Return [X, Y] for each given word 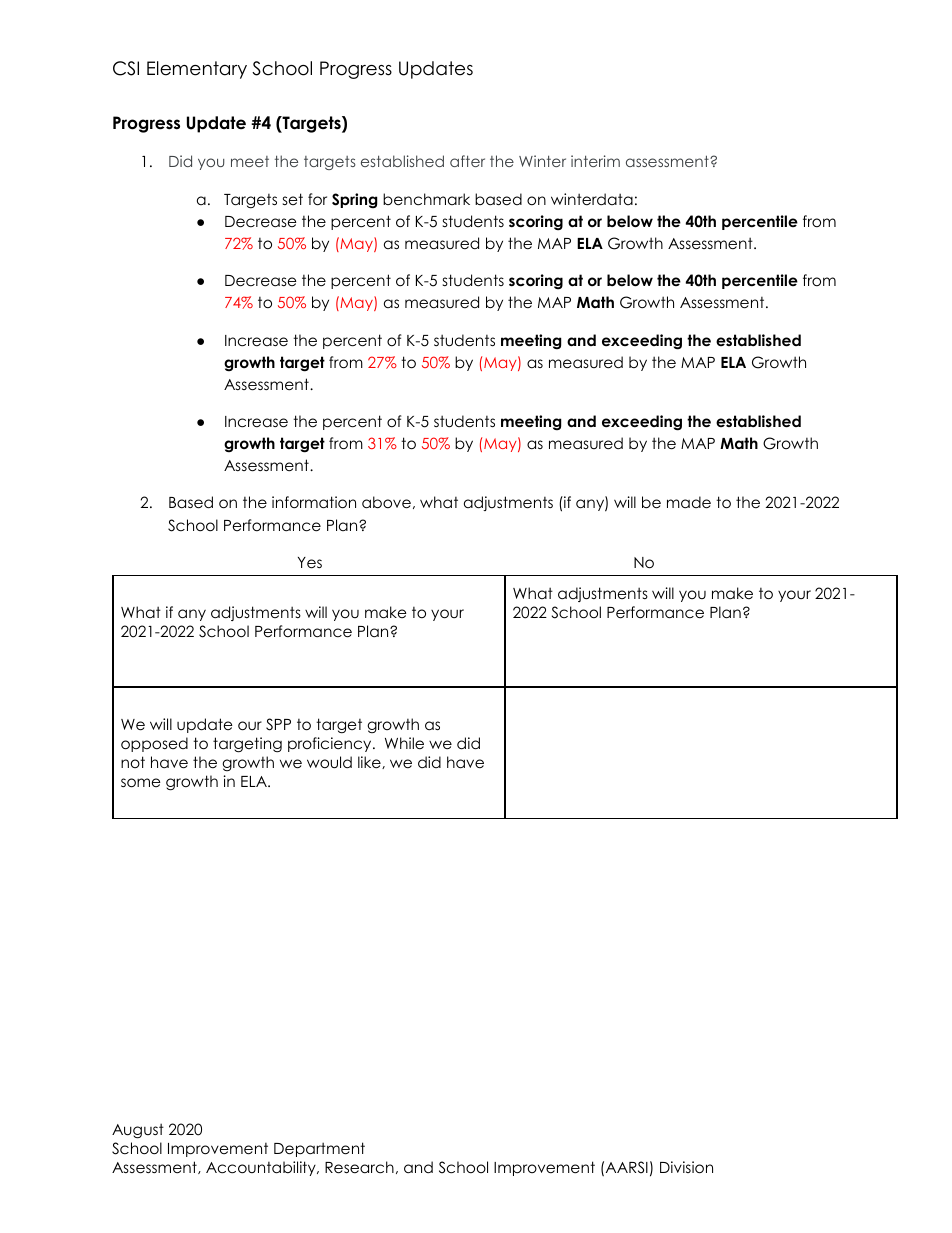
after [467, 161]
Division [686, 1167]
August [138, 1131]
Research [359, 1167]
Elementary [197, 70]
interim [595, 161]
